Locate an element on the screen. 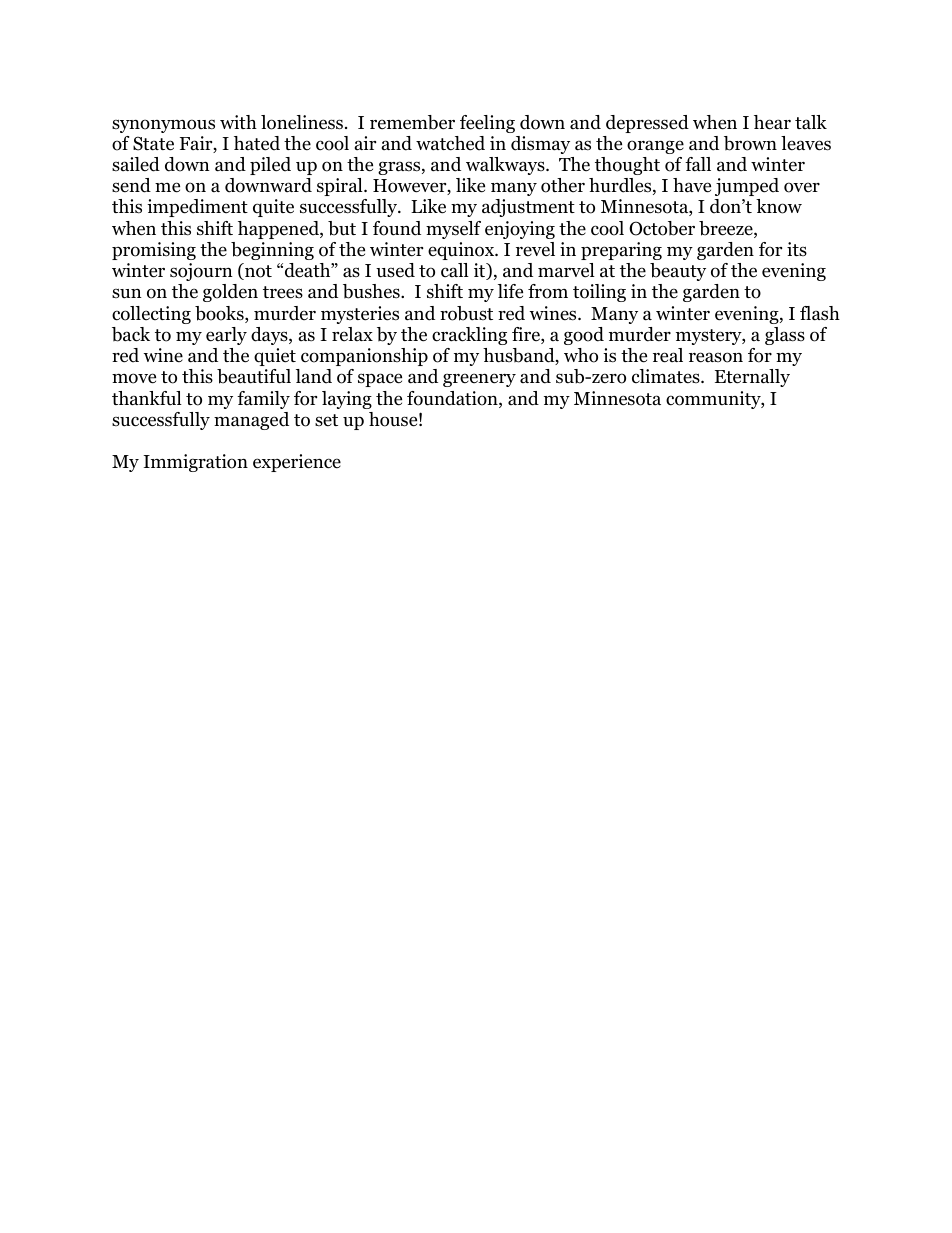  beauty is located at coordinates (678, 272).
